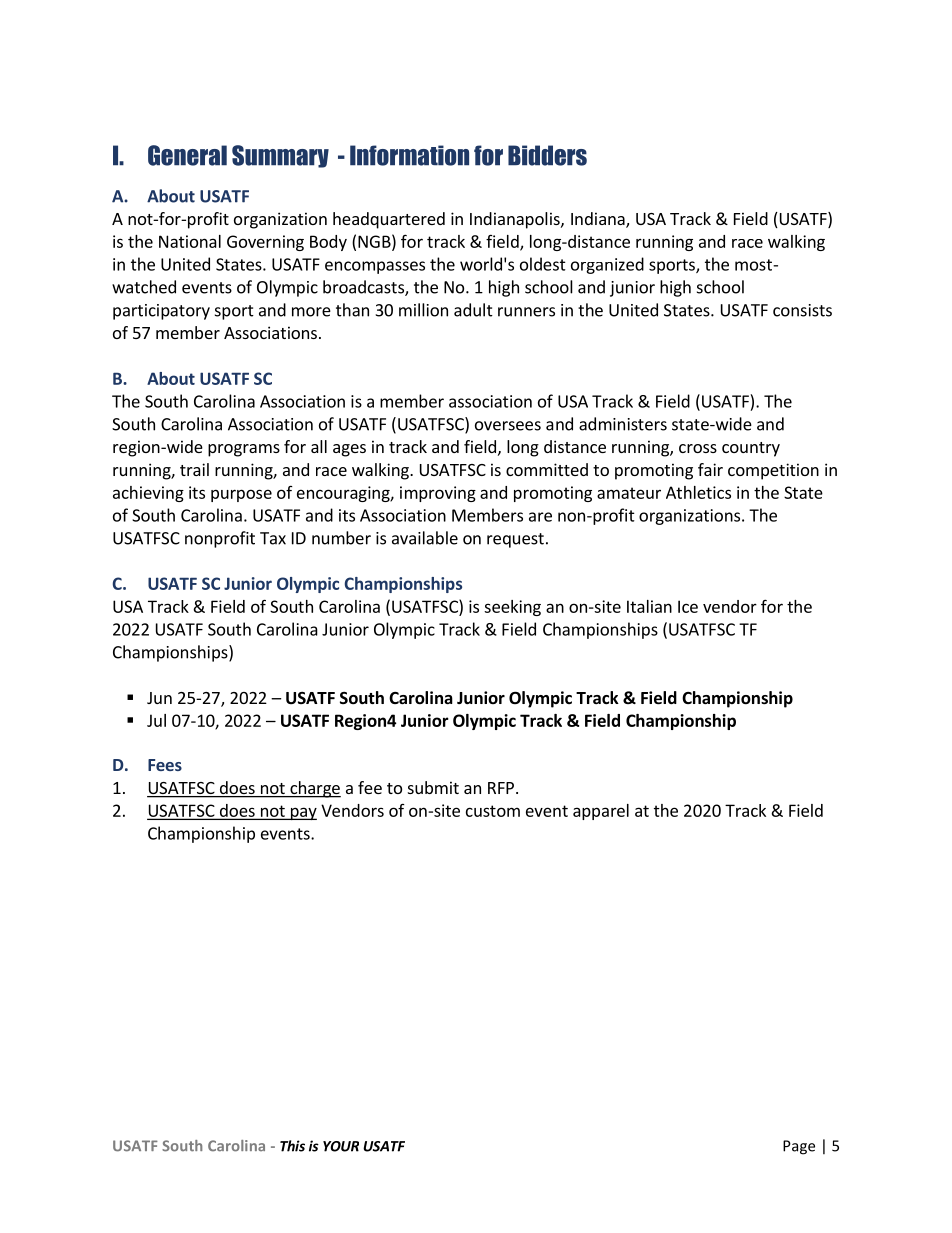 This screenshot has height=1233, width=952. I want to click on Ice, so click(688, 606).
